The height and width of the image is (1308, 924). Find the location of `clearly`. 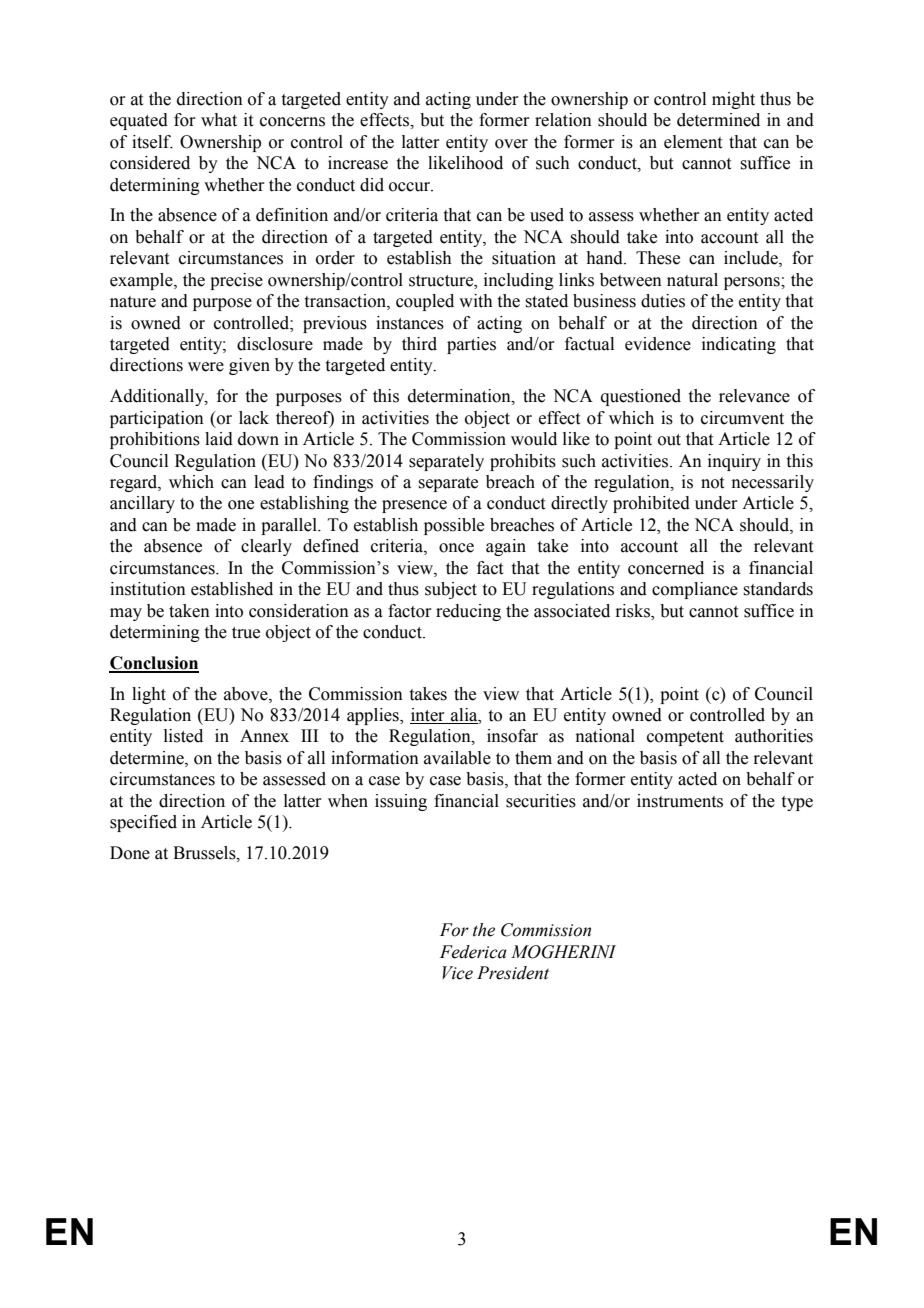

clearly is located at coordinates (266, 547).
